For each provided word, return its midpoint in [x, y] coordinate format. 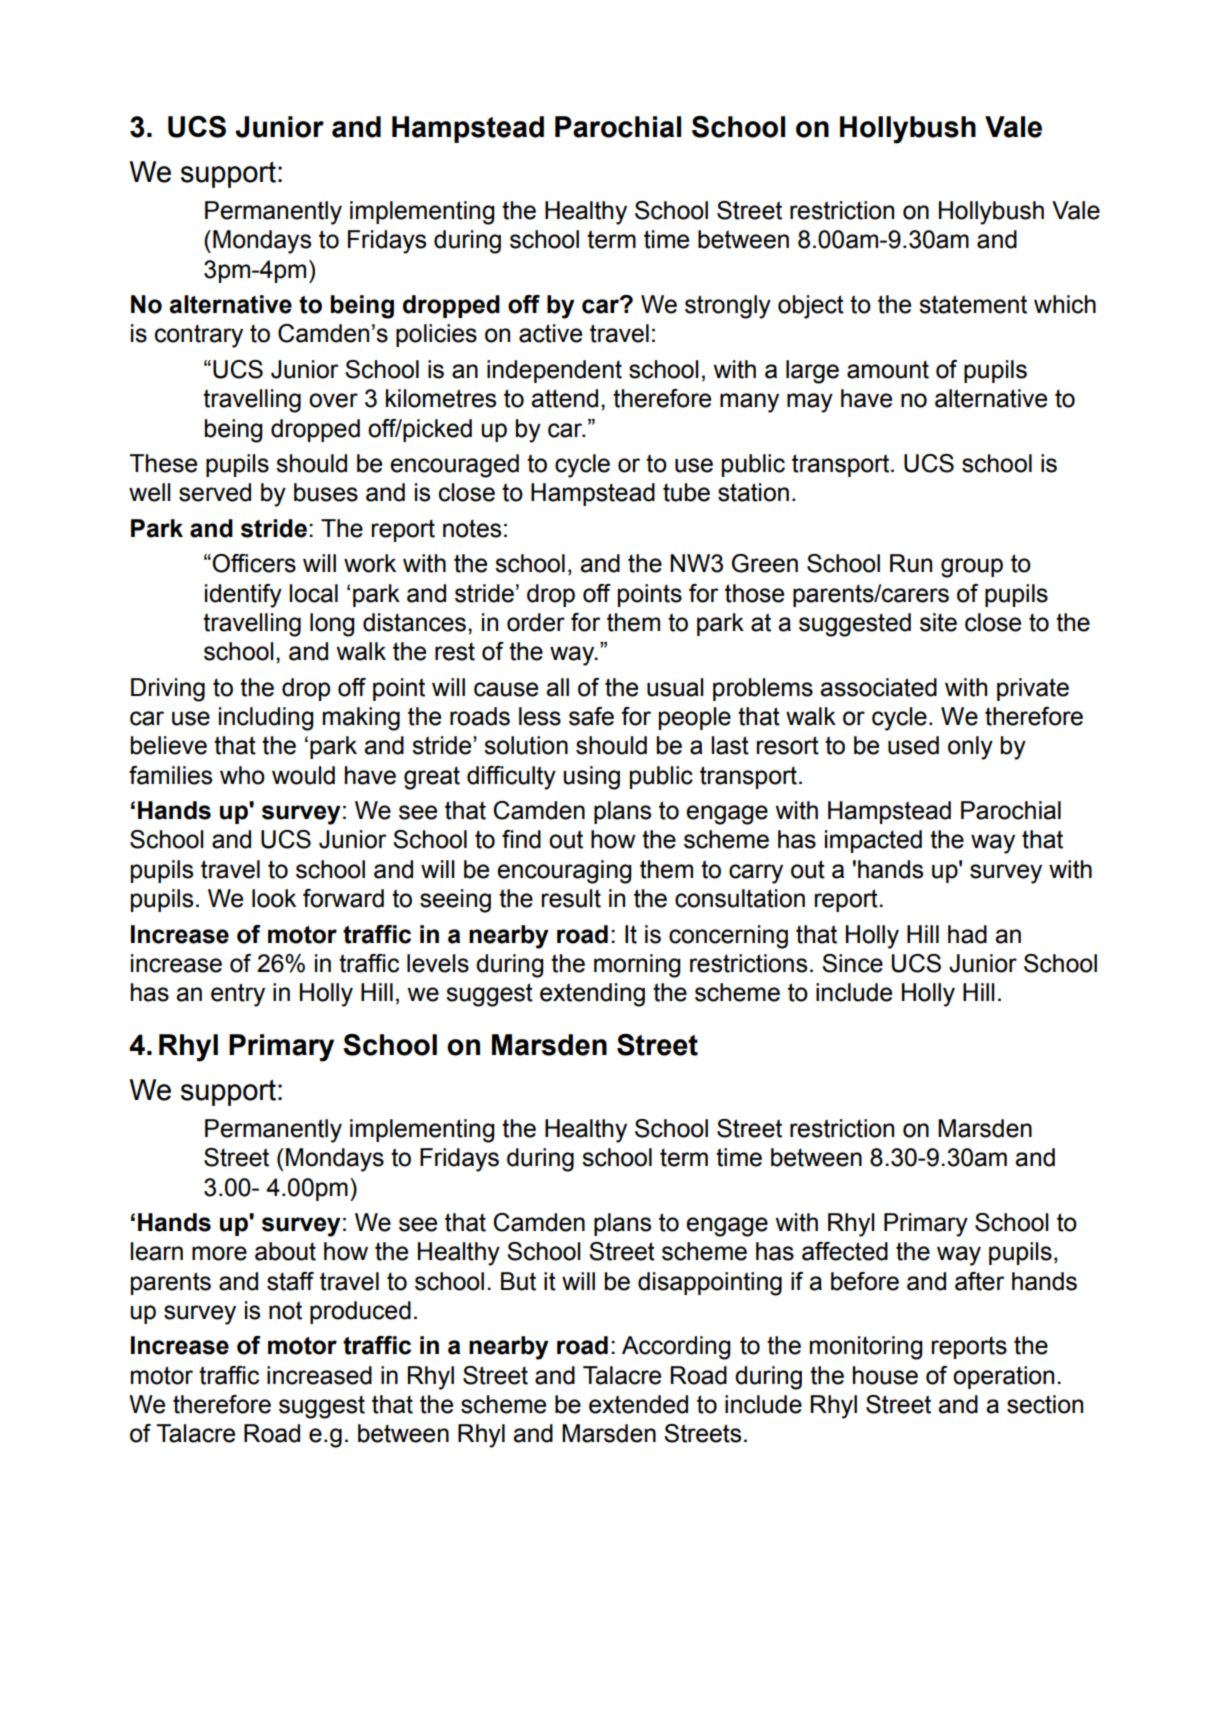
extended [638, 1404]
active [550, 333]
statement [973, 304]
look [274, 898]
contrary [199, 336]
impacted [873, 841]
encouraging [564, 872]
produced [360, 1312]
